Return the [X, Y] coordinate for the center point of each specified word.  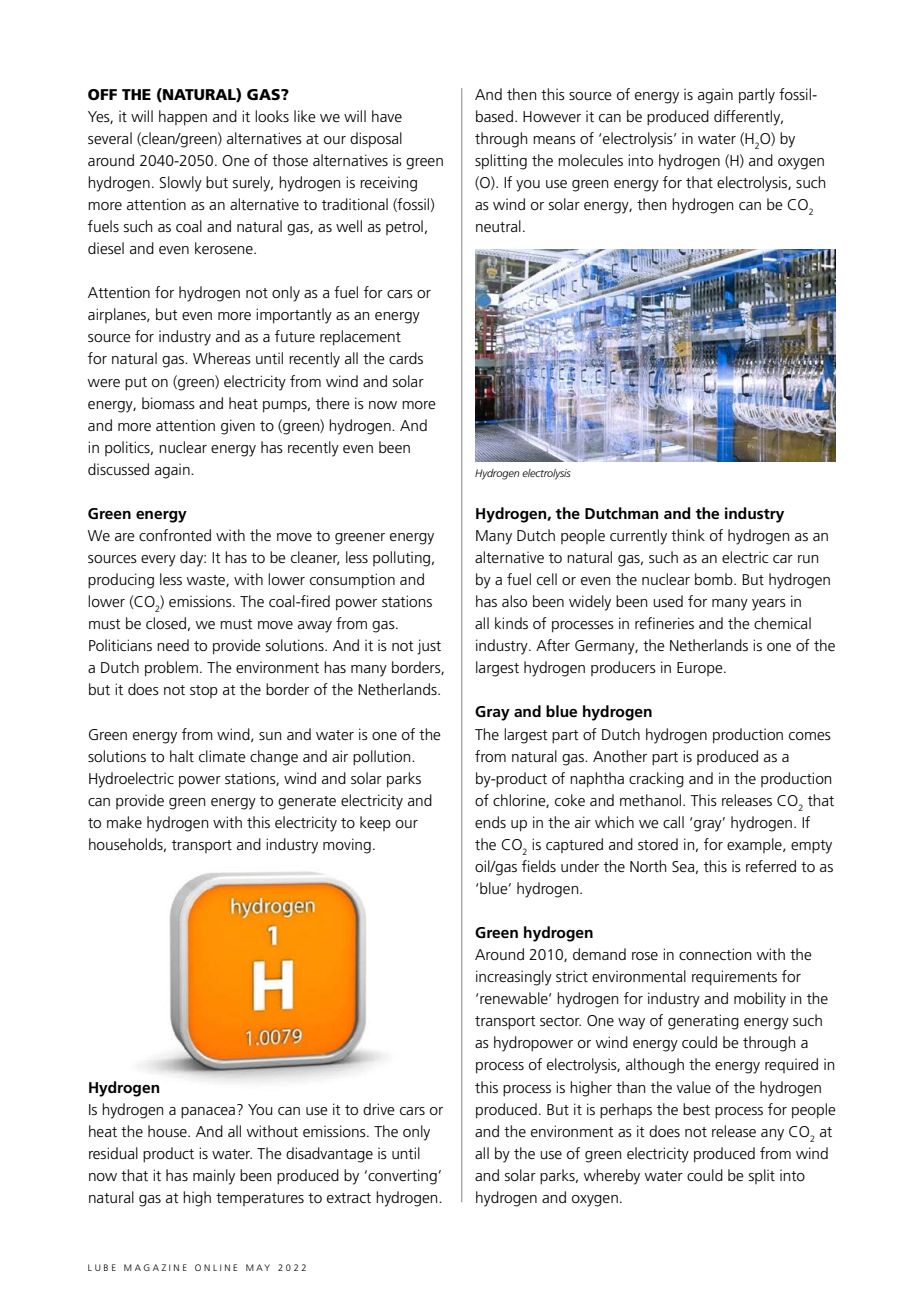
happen [183, 118]
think [688, 535]
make [124, 822]
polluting [403, 559]
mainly [214, 1177]
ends [490, 822]
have [387, 116]
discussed [118, 469]
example [755, 845]
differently [748, 118]
